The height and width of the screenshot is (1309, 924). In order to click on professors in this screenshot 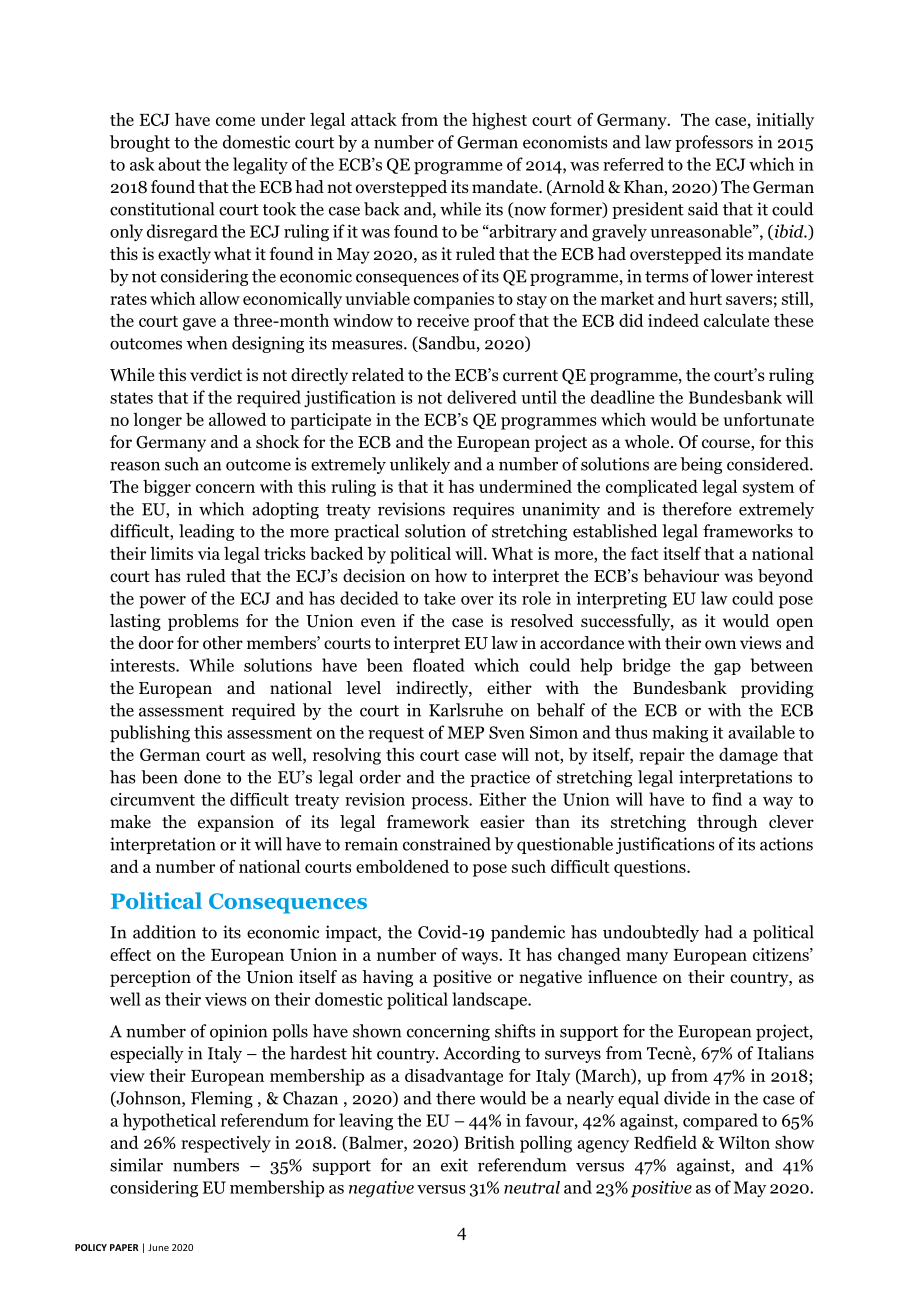, I will do `click(714, 143)`.
